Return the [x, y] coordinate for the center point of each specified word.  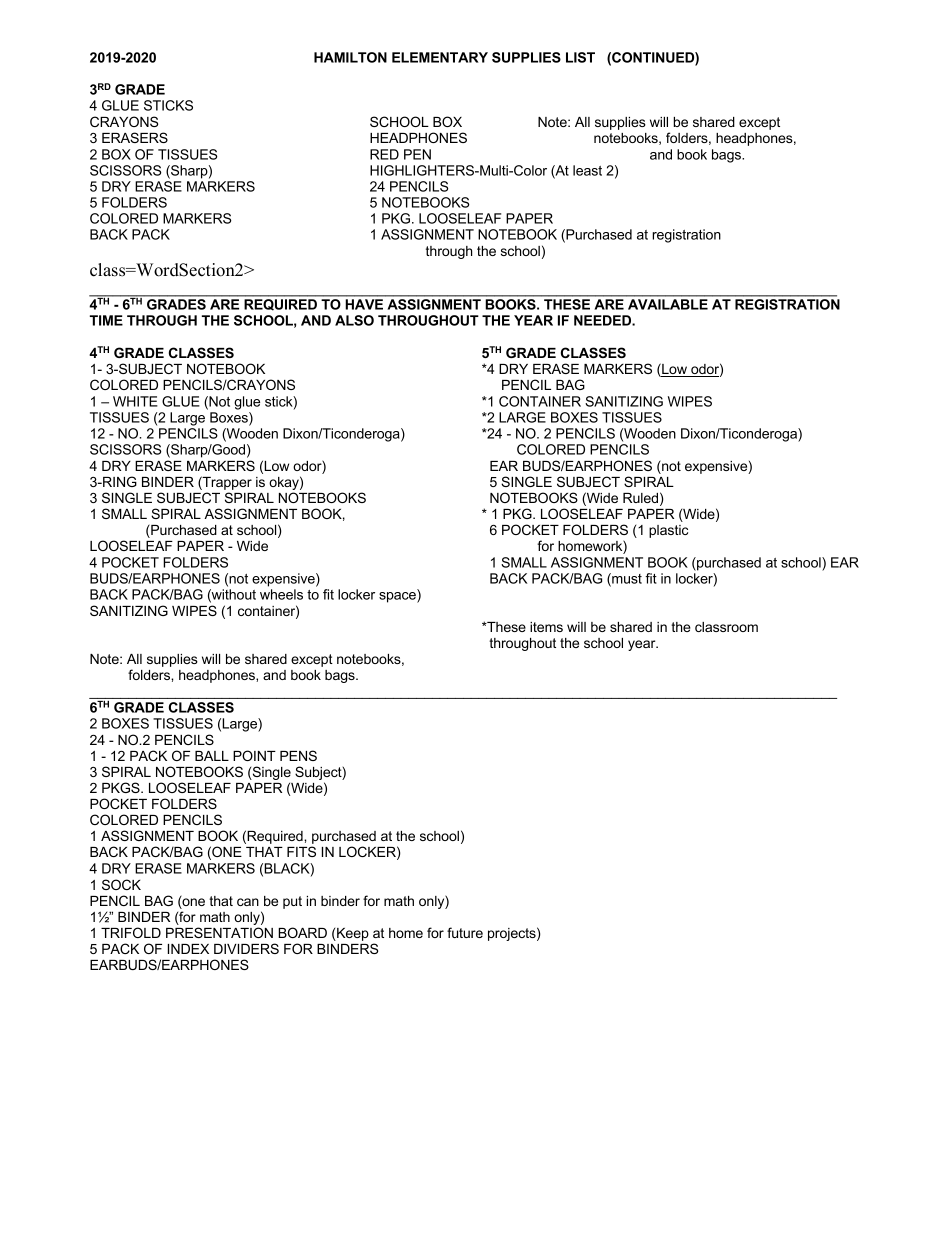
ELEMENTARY [440, 57]
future [465, 932]
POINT [254, 755]
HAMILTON [350, 57]
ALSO [354, 320]
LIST [580, 57]
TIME [106, 320]
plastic [668, 531]
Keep [352, 934]
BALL [212, 756]
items [546, 627]
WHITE [135, 401]
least [587, 170]
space [398, 597]
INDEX [188, 949]
